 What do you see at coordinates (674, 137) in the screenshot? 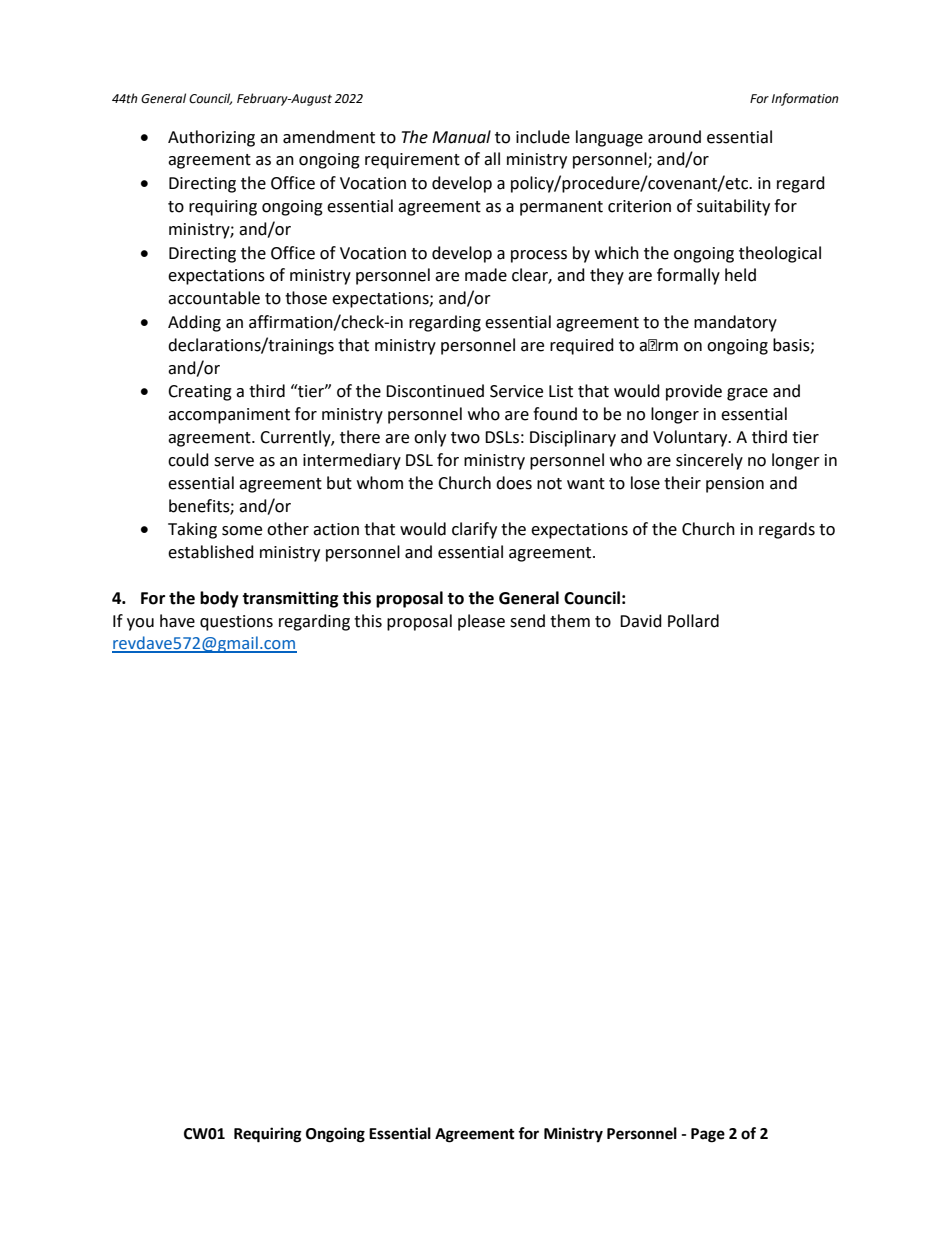
I see `around` at bounding box center [674, 137].
